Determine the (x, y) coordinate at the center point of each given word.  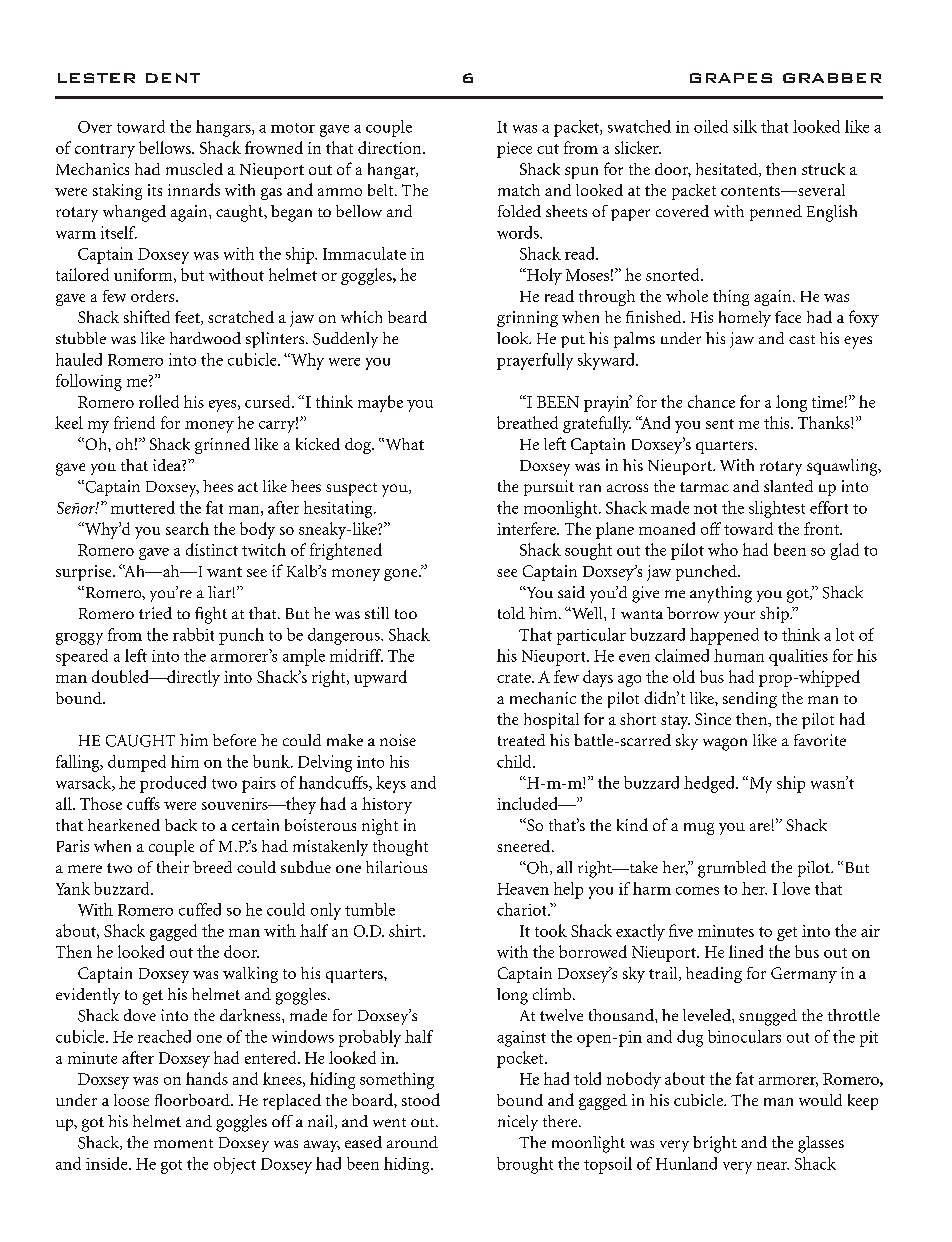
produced (173, 784)
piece (514, 150)
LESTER (96, 78)
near (773, 1166)
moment (183, 1143)
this (778, 422)
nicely (518, 1123)
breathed (527, 422)
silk (745, 126)
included (528, 803)
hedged (710, 784)
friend (134, 422)
